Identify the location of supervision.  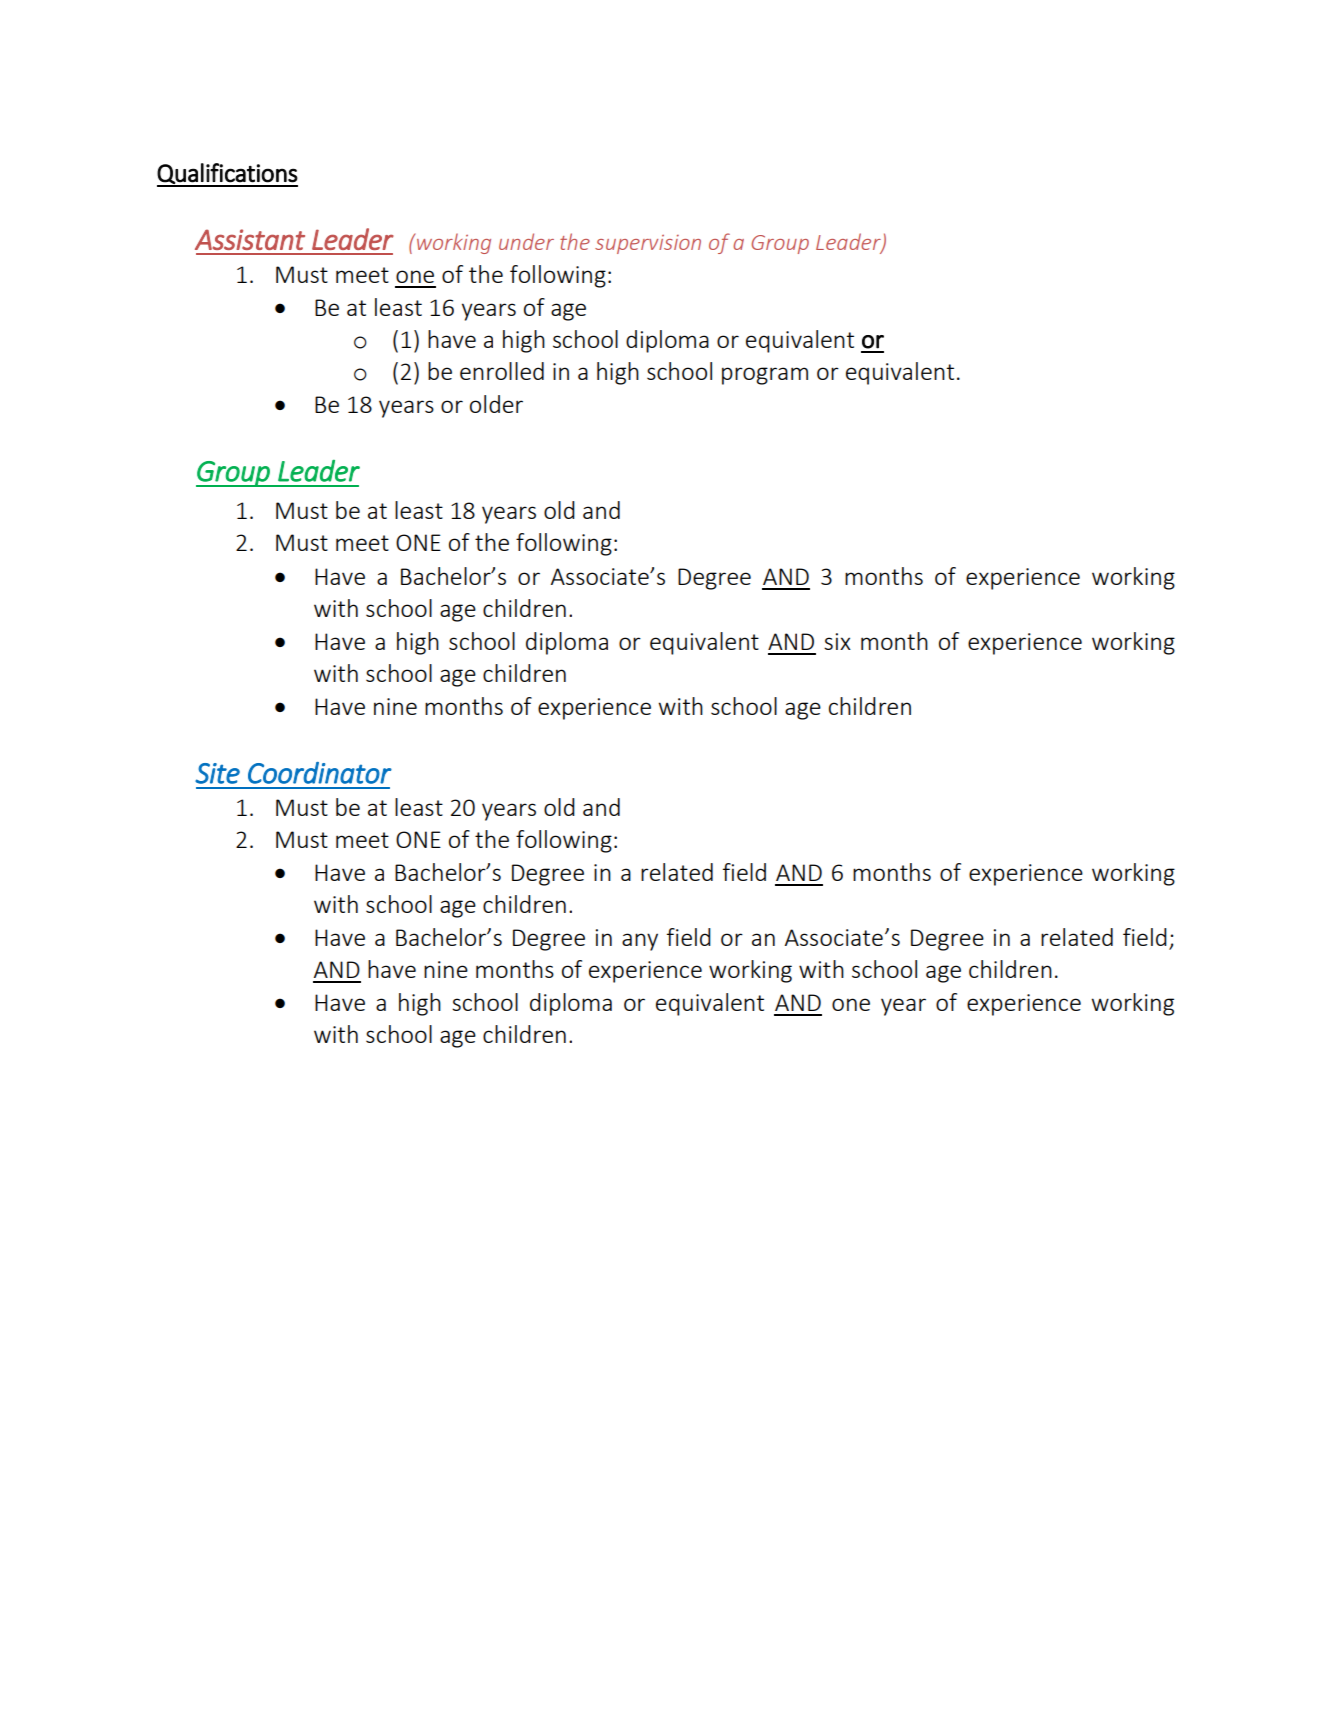
(648, 244).
